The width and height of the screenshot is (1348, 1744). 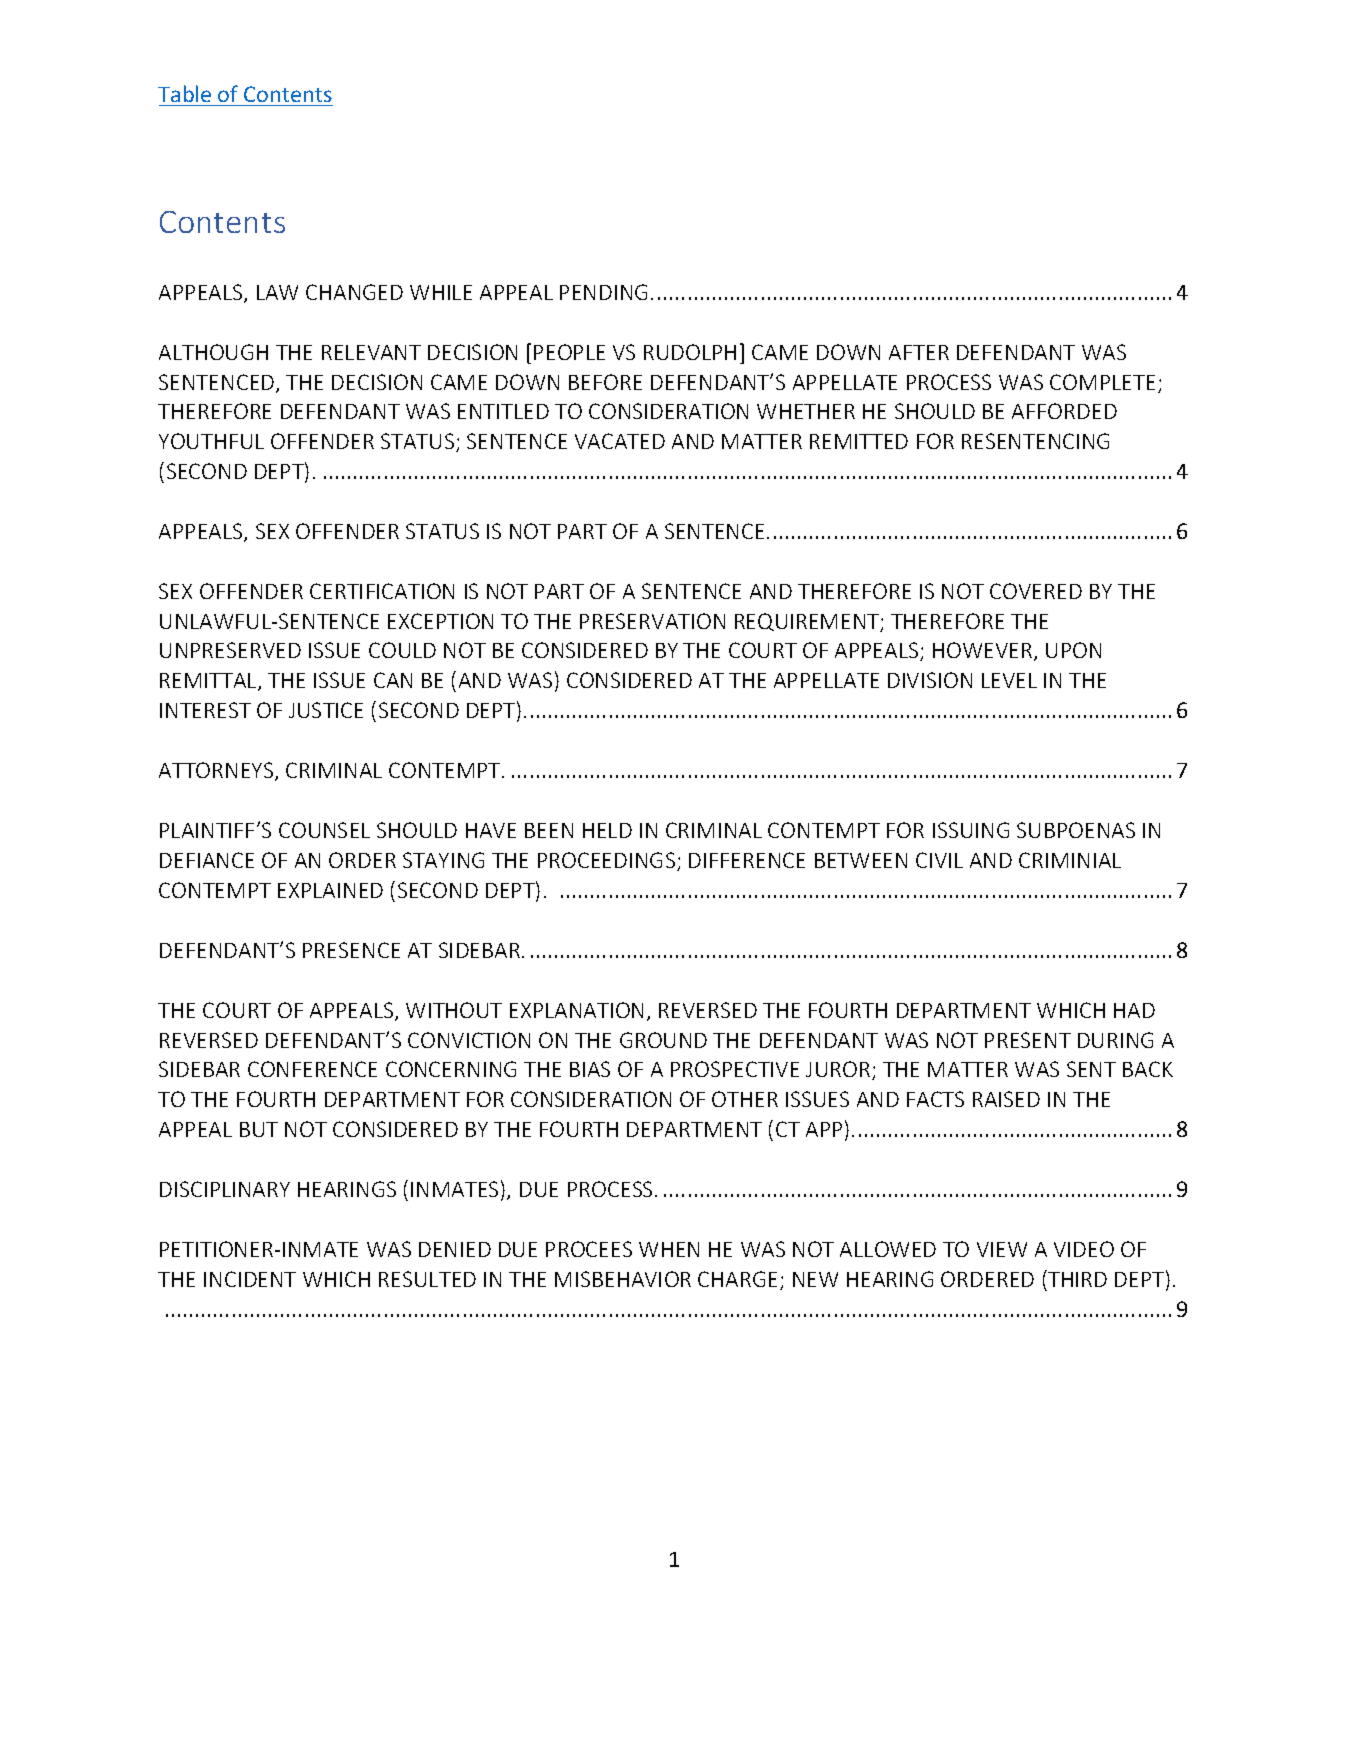 What do you see at coordinates (1036, 591) in the screenshot?
I see `COVERED` at bounding box center [1036, 591].
